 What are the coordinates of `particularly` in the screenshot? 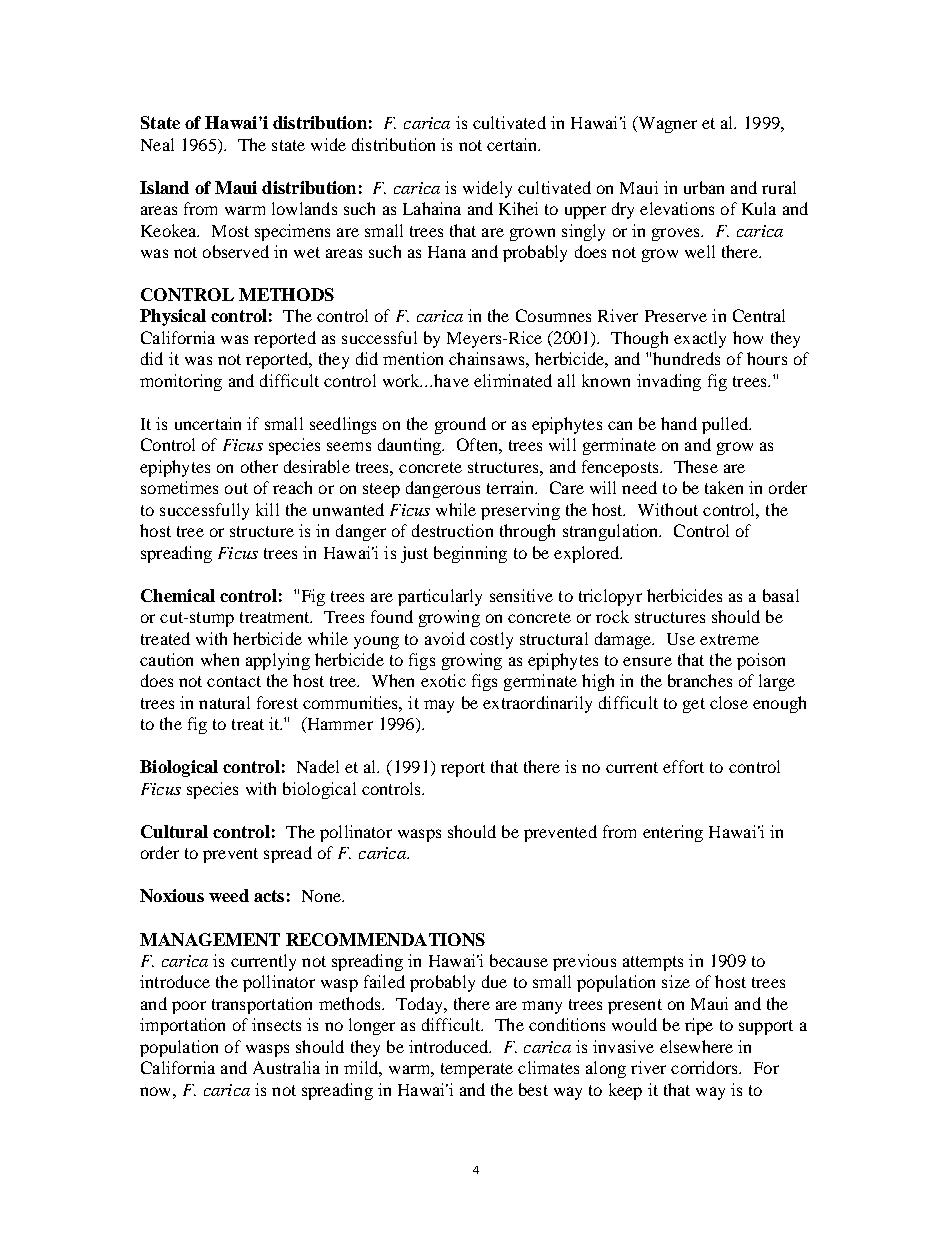 It's located at (440, 597).
